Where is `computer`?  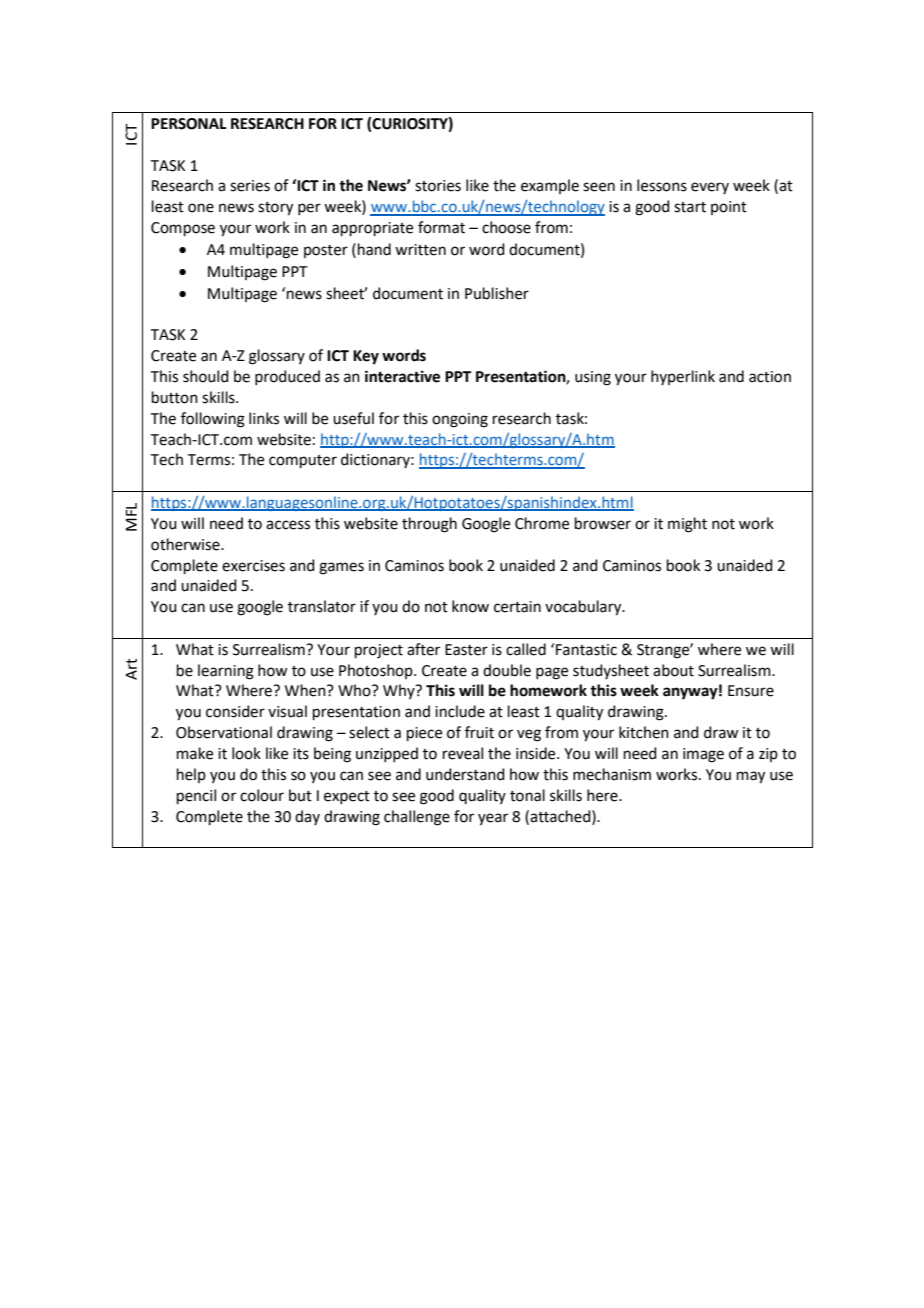
computer is located at coordinates (303, 461).
